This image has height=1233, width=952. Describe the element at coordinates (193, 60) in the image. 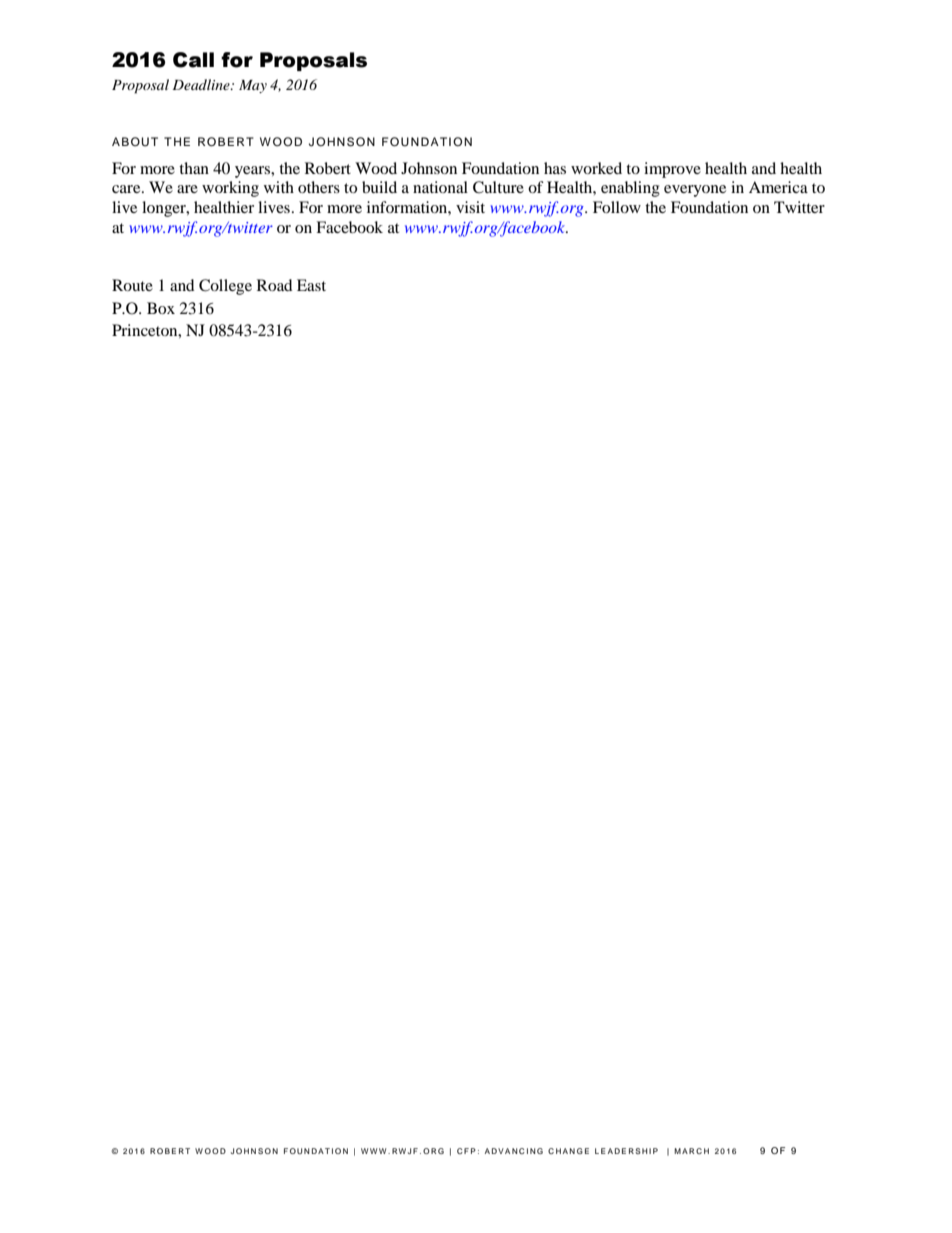

I see `Call` at that location.
